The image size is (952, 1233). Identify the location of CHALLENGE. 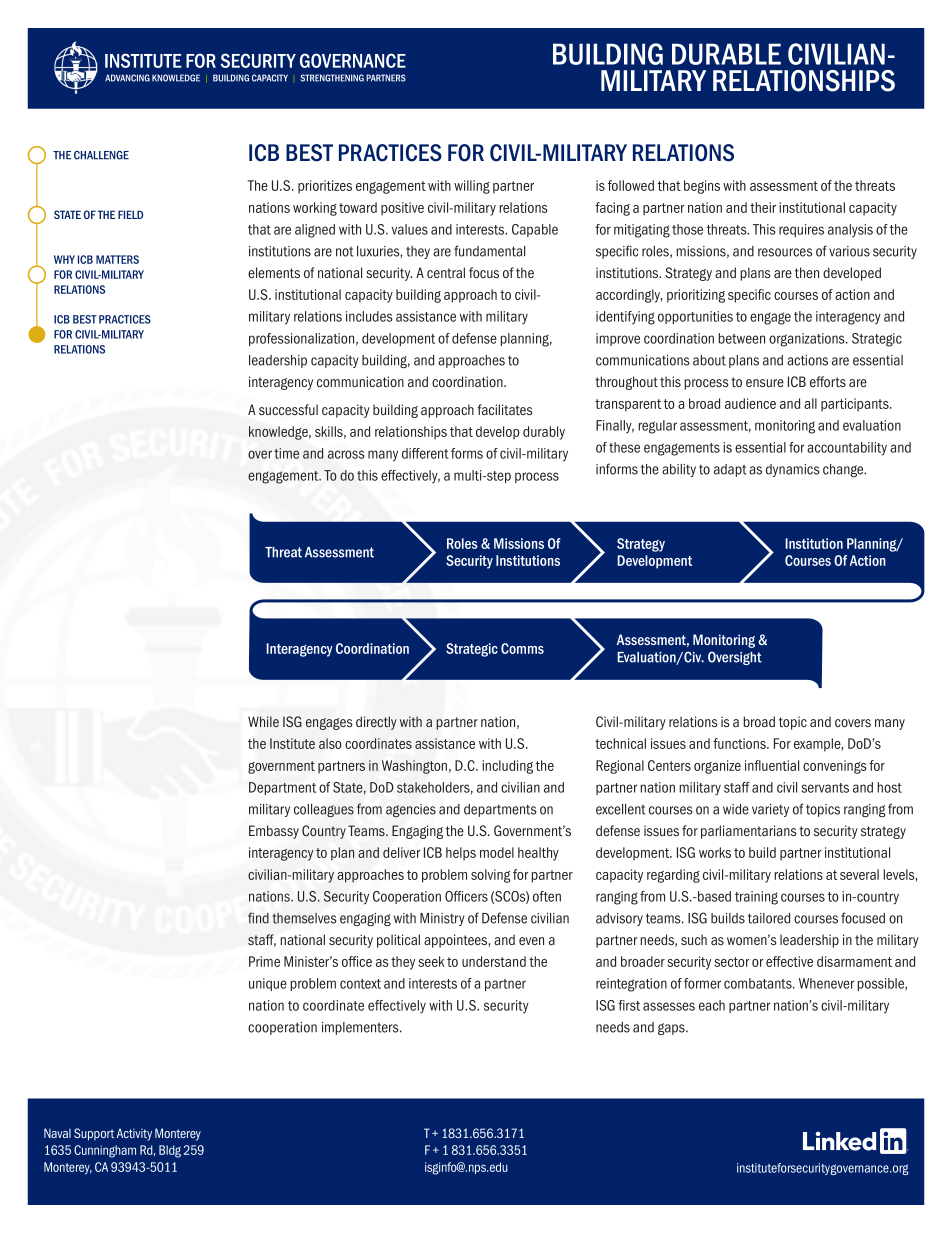
(101, 155).
